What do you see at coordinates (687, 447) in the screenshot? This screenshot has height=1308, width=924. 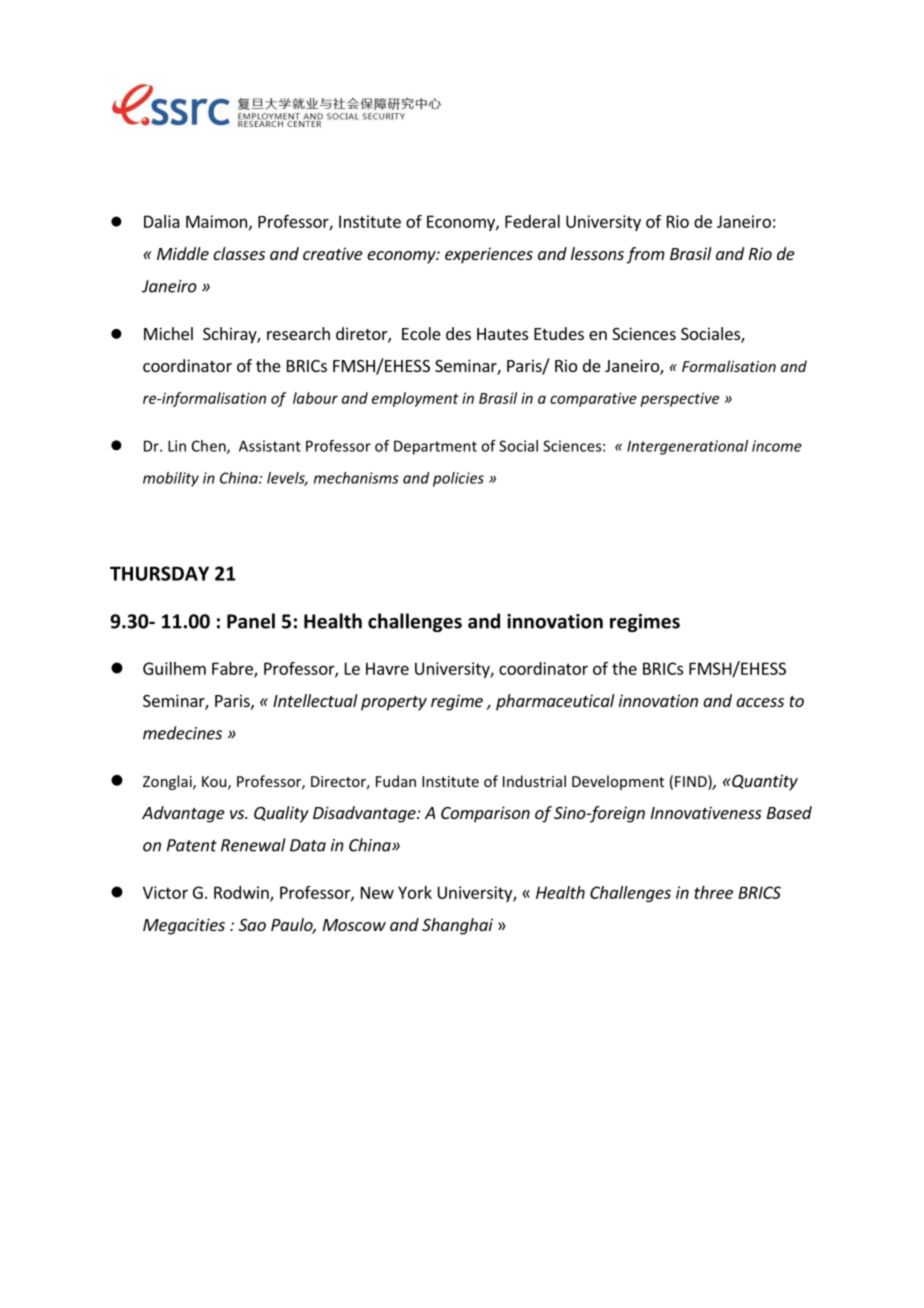 I see `Intergenerational` at bounding box center [687, 447].
